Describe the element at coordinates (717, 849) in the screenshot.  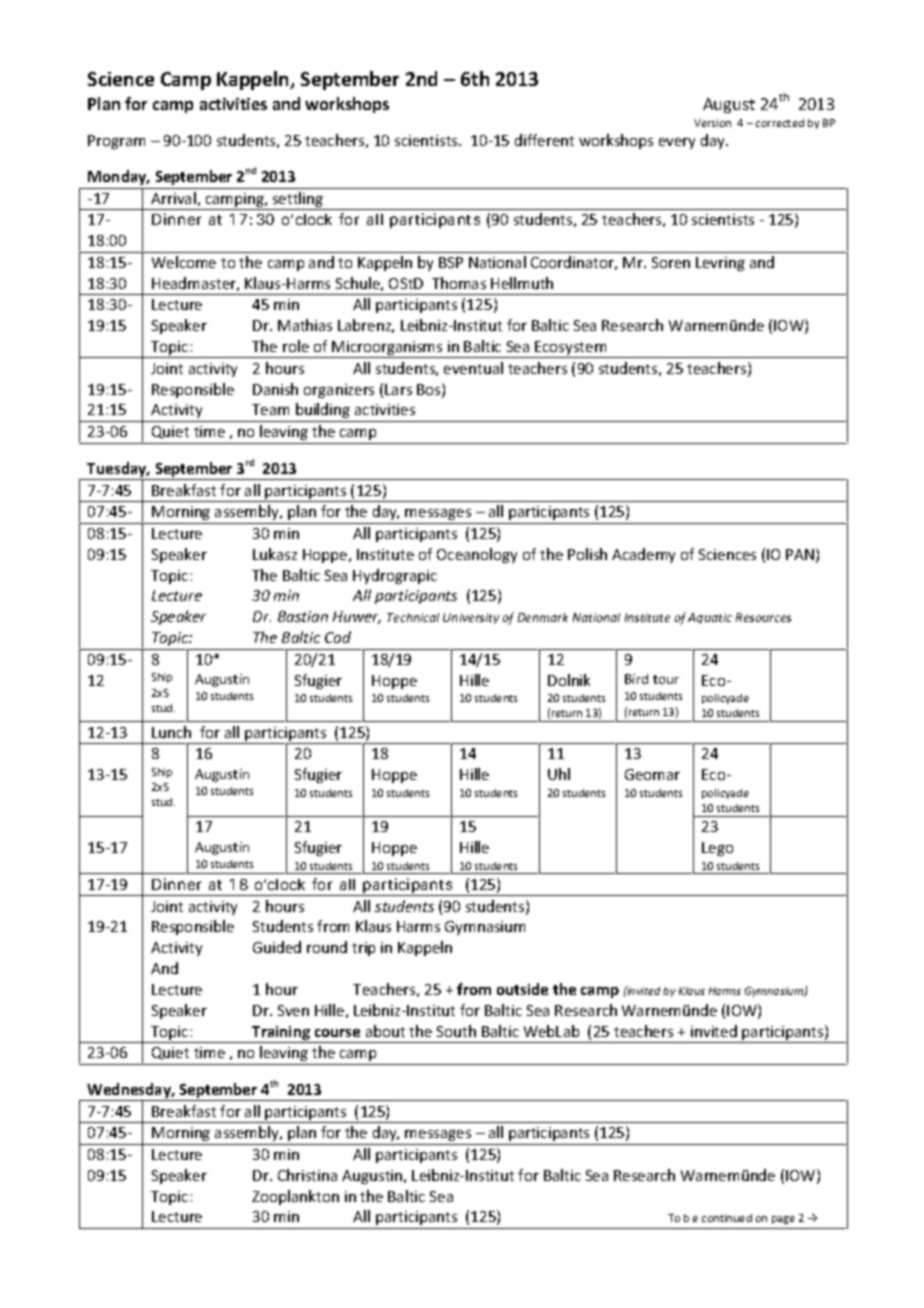
I see `Lego` at that location.
